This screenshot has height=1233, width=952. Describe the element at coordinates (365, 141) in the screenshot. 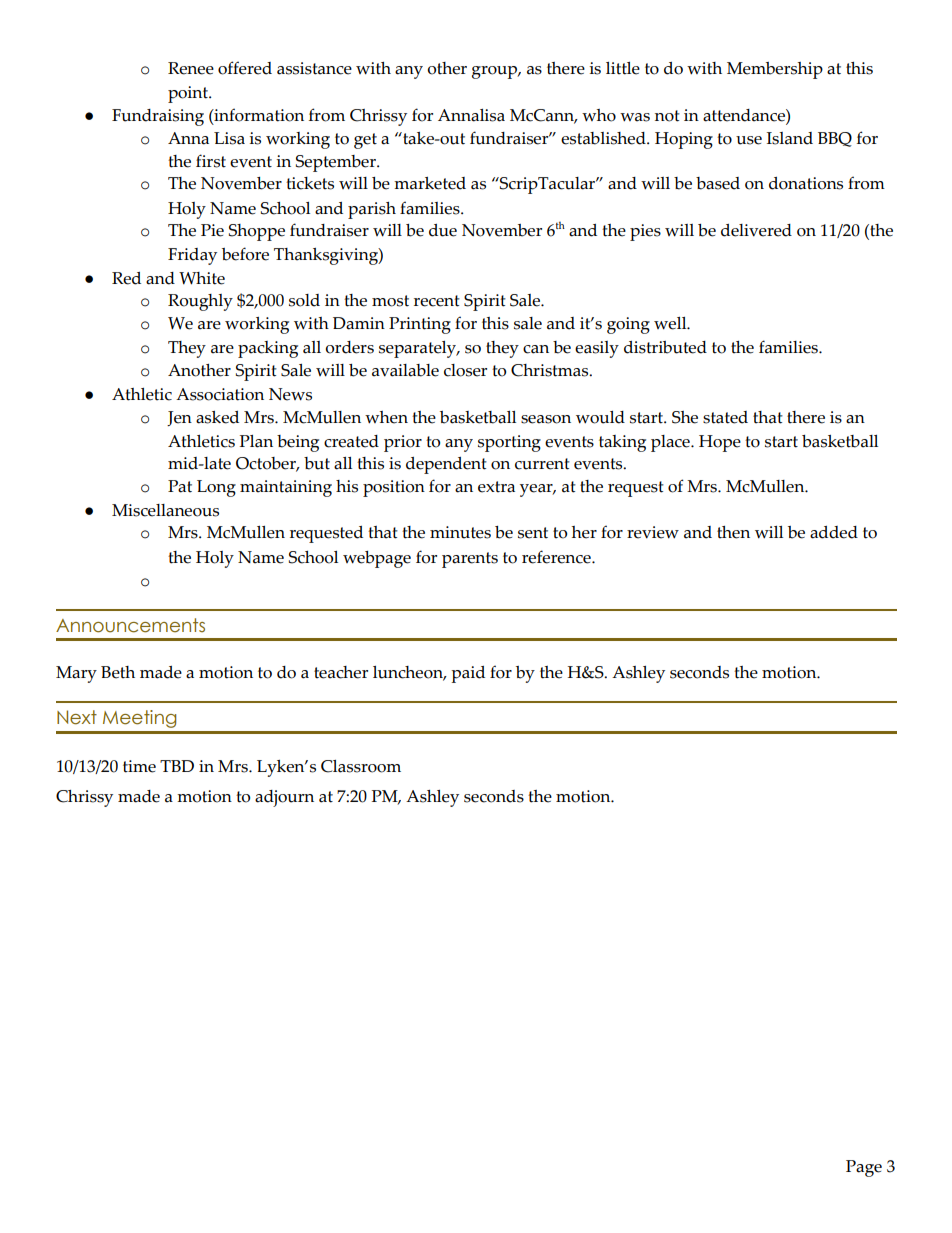

I see `get` at that location.
